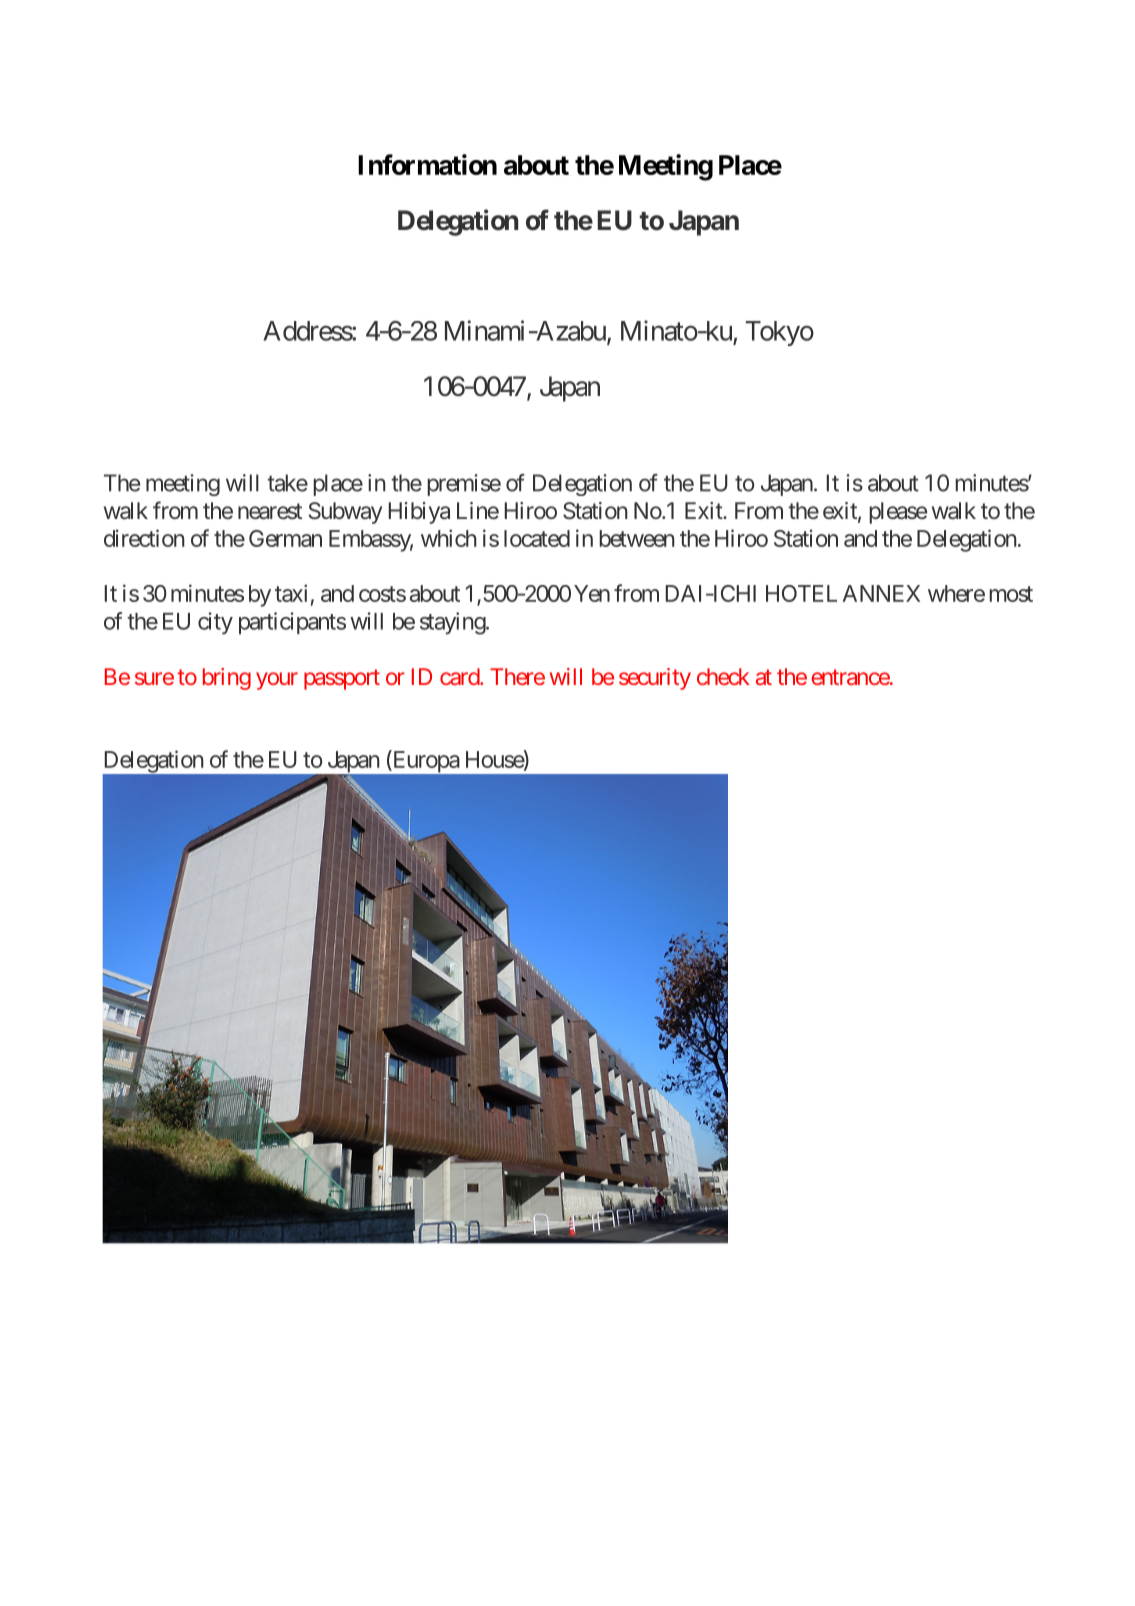 Image resolution: width=1135 pixels, height=1606 pixels. What do you see at coordinates (655, 679) in the document?
I see `security` at bounding box center [655, 679].
